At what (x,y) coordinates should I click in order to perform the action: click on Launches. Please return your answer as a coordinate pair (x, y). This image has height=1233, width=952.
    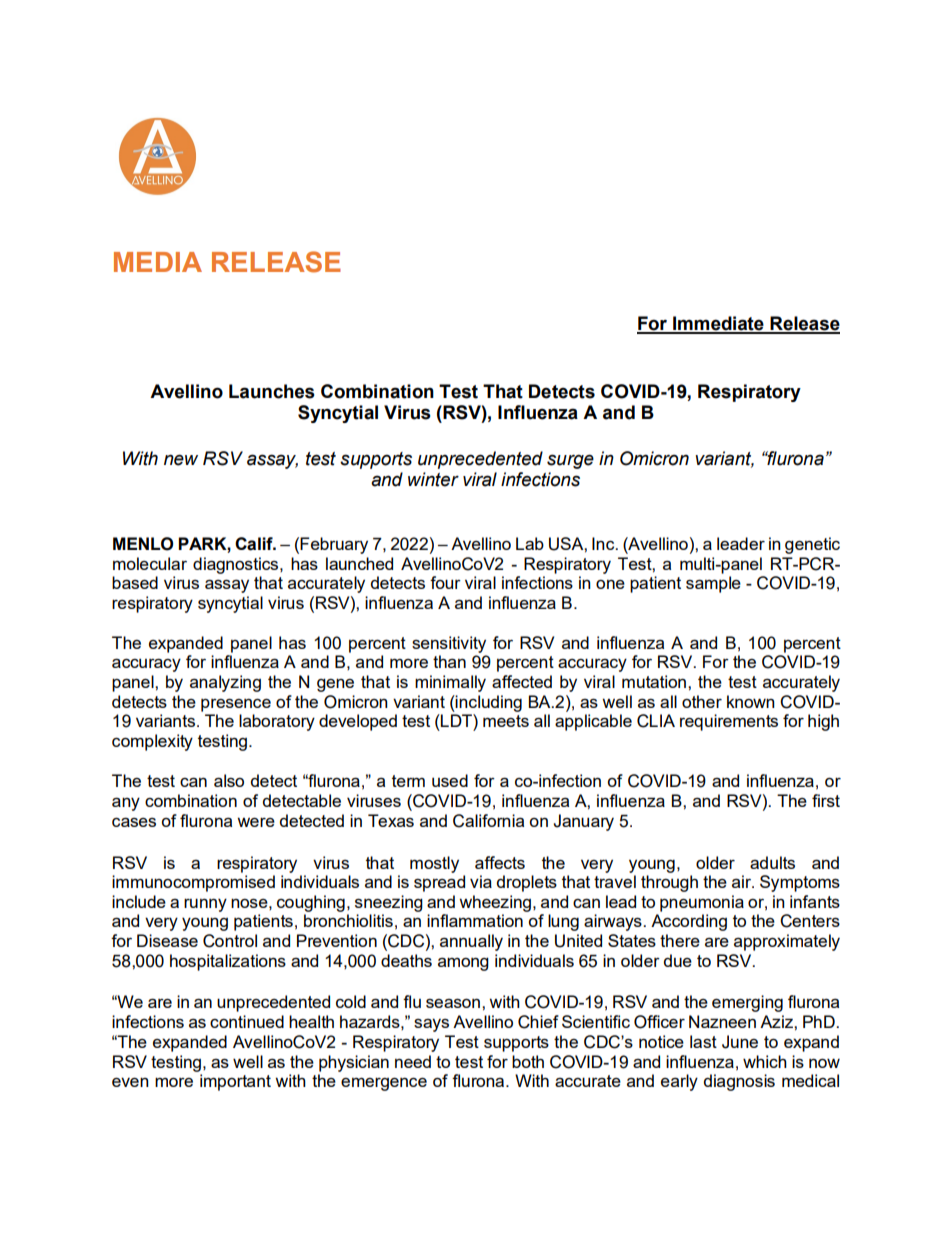
    Looking at the image, I should click on (272, 391).
